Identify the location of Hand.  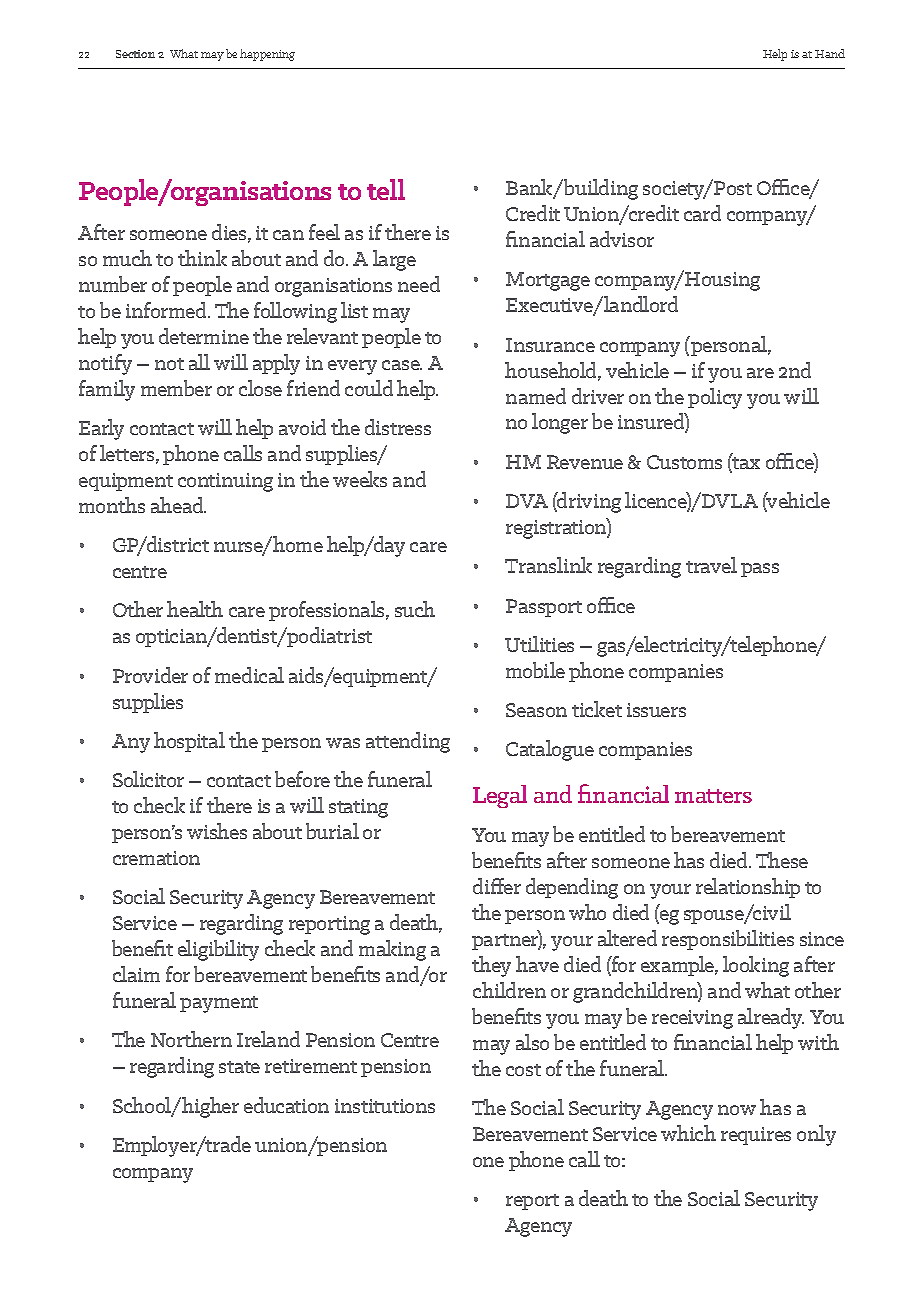
(830, 53).
